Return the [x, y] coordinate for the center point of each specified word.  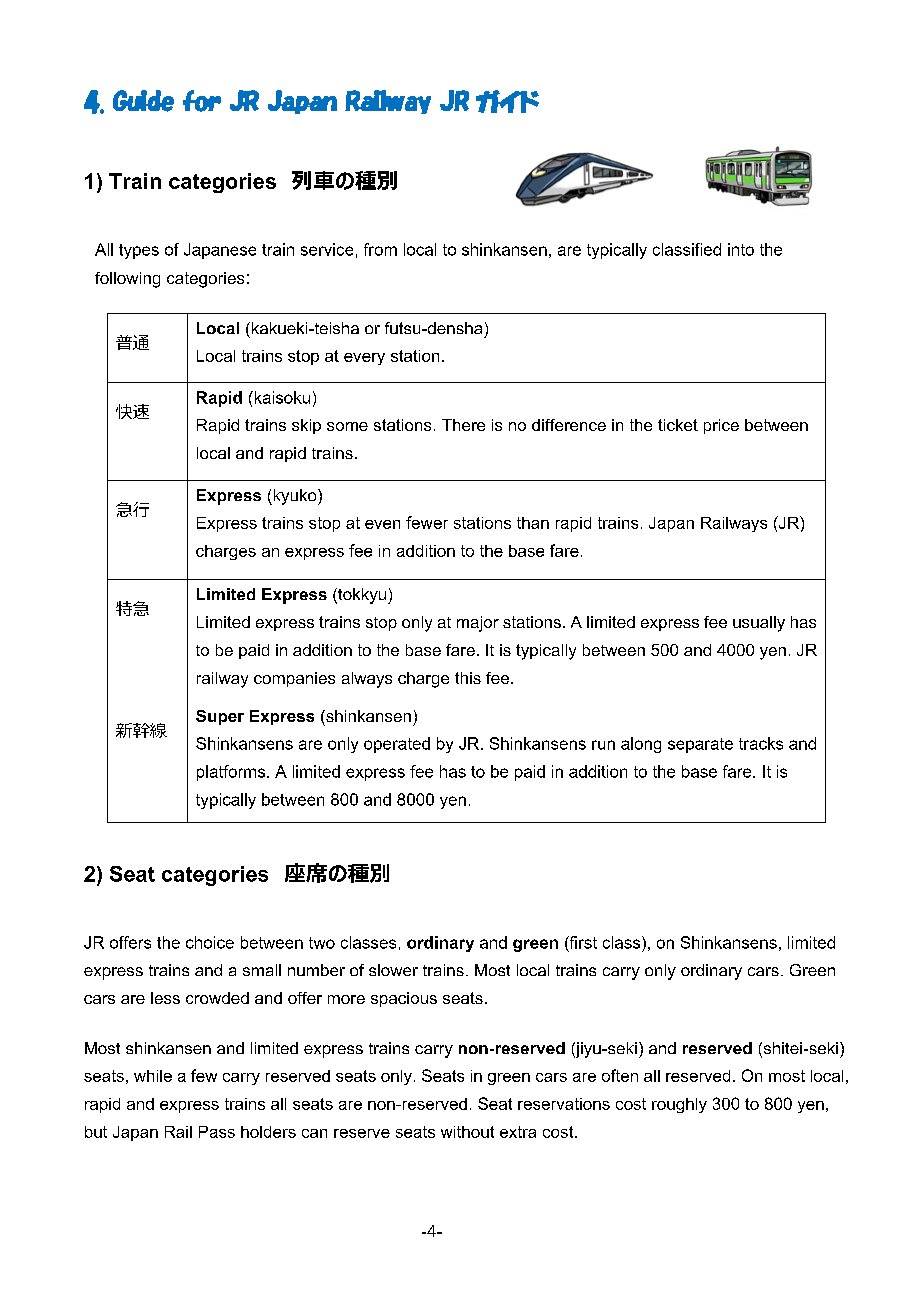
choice [210, 942]
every [364, 359]
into [741, 249]
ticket [678, 425]
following [127, 280]
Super [220, 717]
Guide [143, 101]
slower [393, 970]
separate [700, 745]
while [153, 1076]
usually [759, 624]
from [380, 249]
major [478, 624]
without [467, 1132]
